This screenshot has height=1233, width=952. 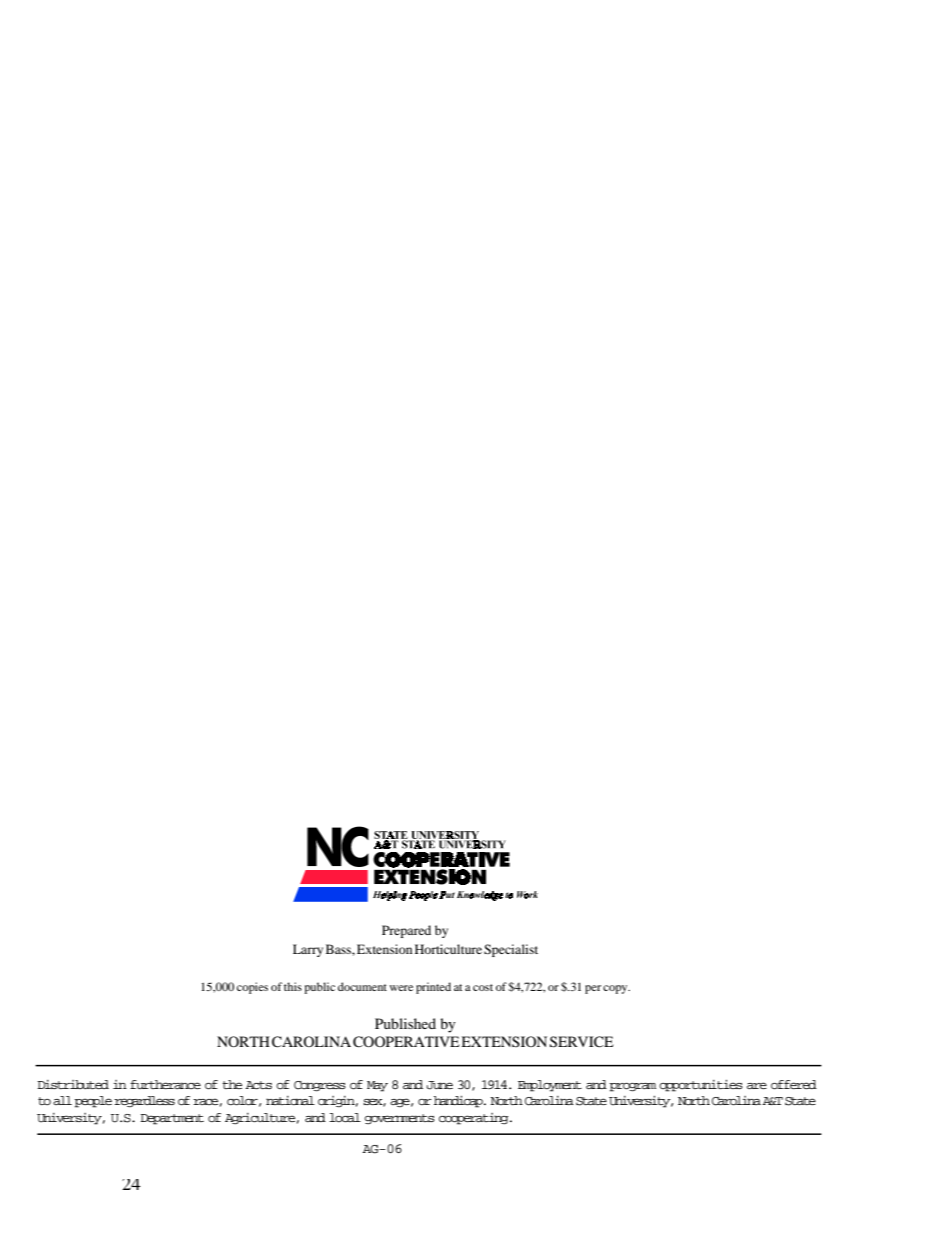 What do you see at coordinates (165, 1084) in the screenshot?
I see `furtherance` at bounding box center [165, 1084].
